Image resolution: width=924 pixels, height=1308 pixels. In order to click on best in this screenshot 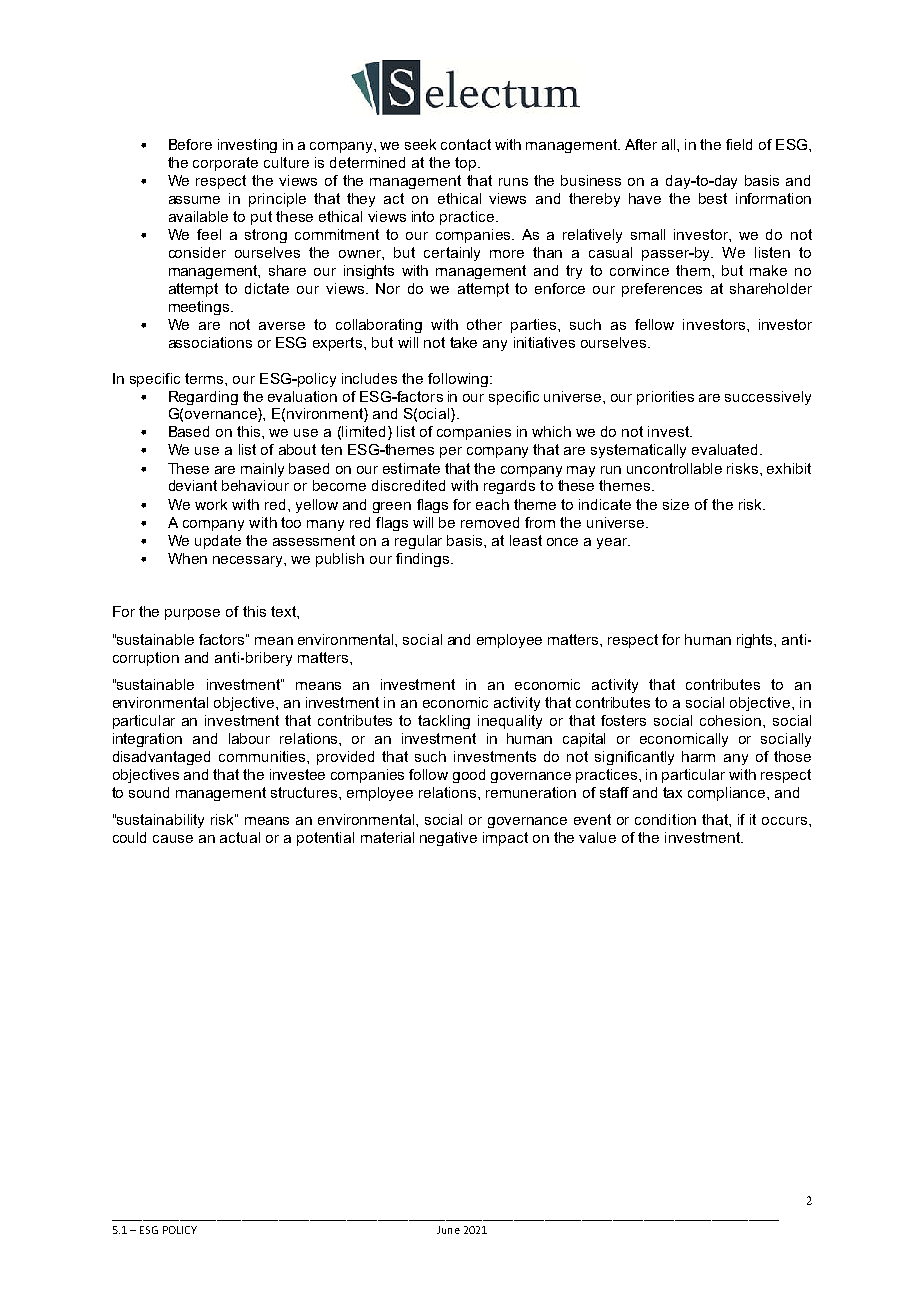, I will do `click(713, 198)`.
